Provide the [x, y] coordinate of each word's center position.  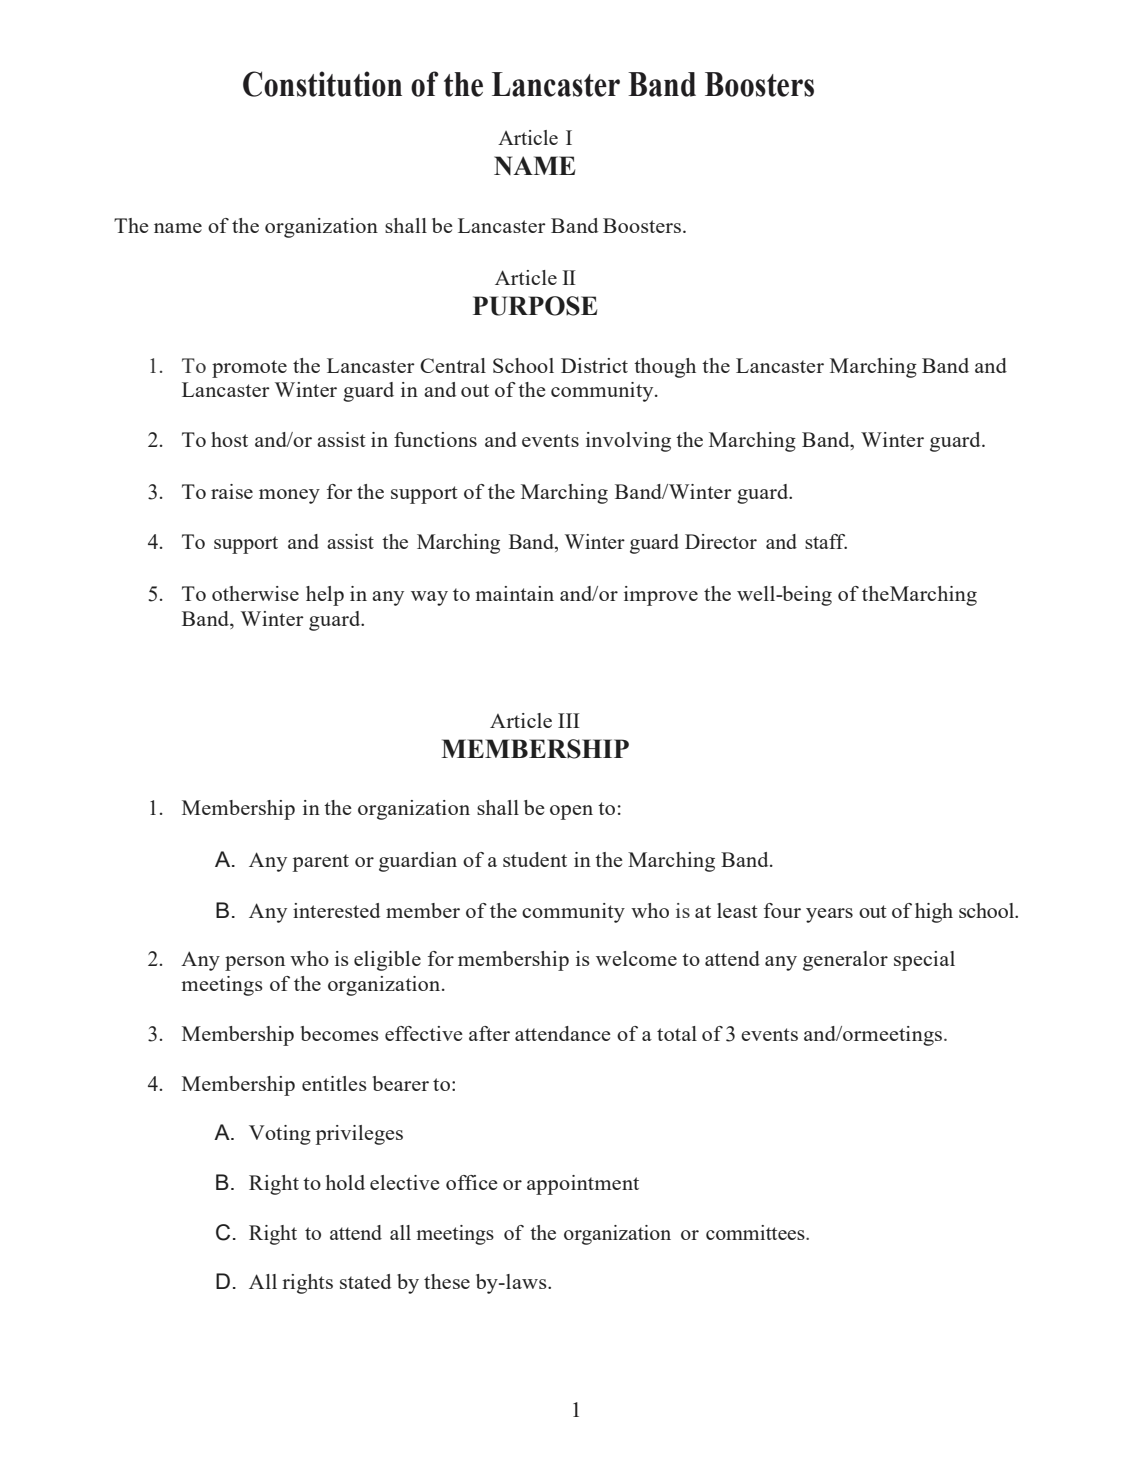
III [569, 720]
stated [365, 1281]
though [665, 368]
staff [826, 541]
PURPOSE [535, 306]
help [325, 596]
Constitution [322, 84]
